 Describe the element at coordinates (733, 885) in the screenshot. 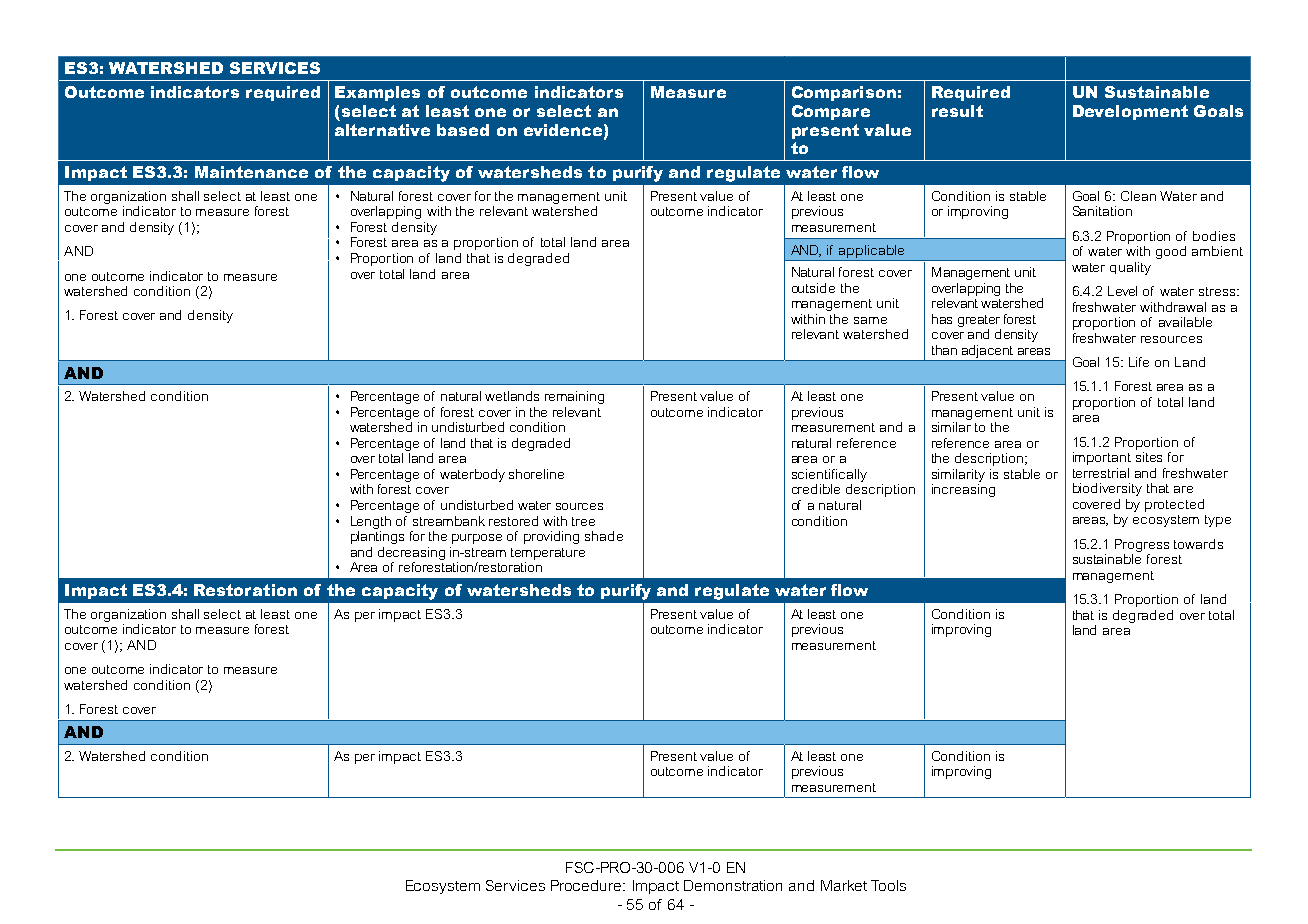

I see `Demonstration` at that location.
